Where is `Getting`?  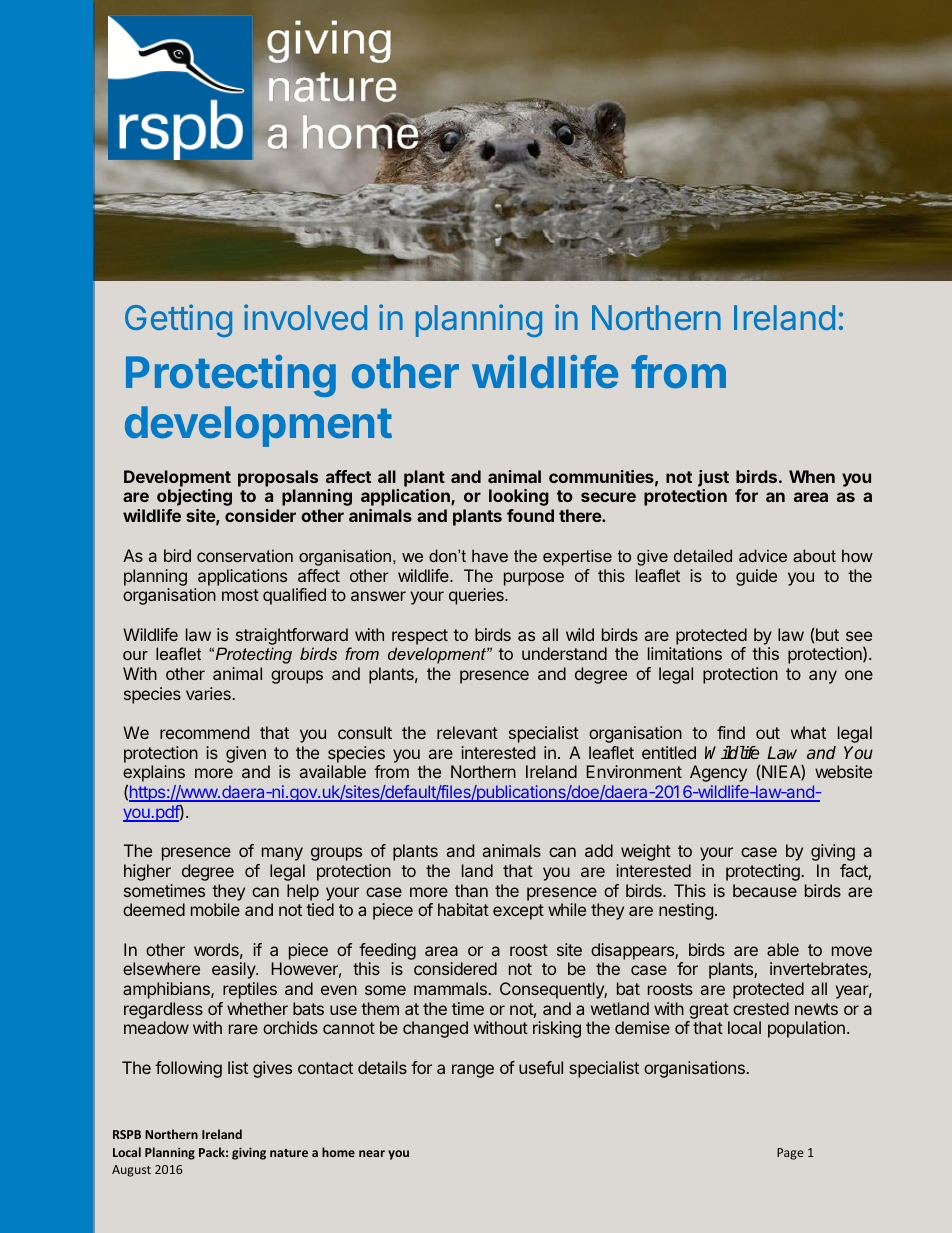
Getting is located at coordinates (178, 320).
